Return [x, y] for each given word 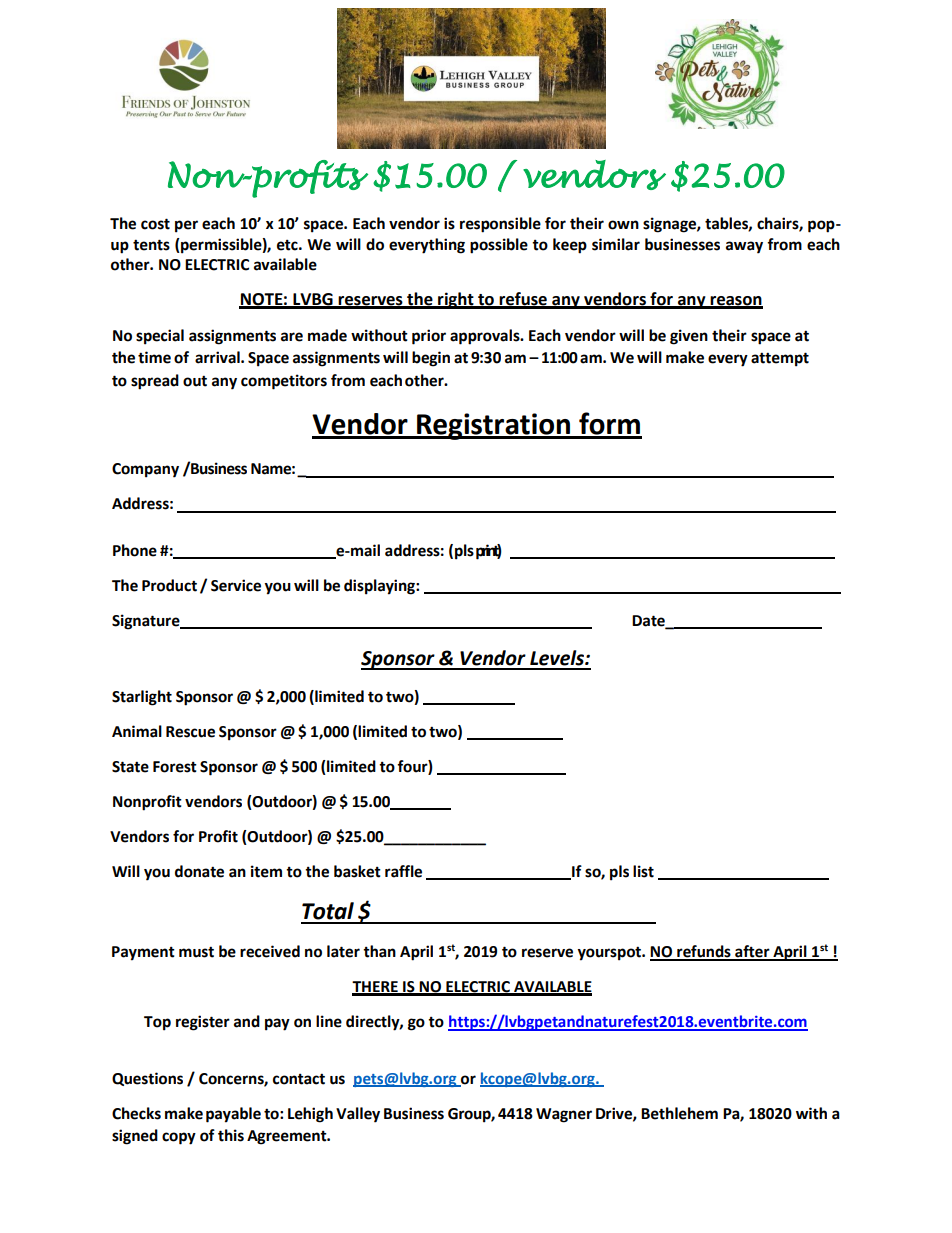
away [744, 247]
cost [155, 224]
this [231, 1135]
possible [499, 246]
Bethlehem [679, 1113]
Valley [358, 1115]
